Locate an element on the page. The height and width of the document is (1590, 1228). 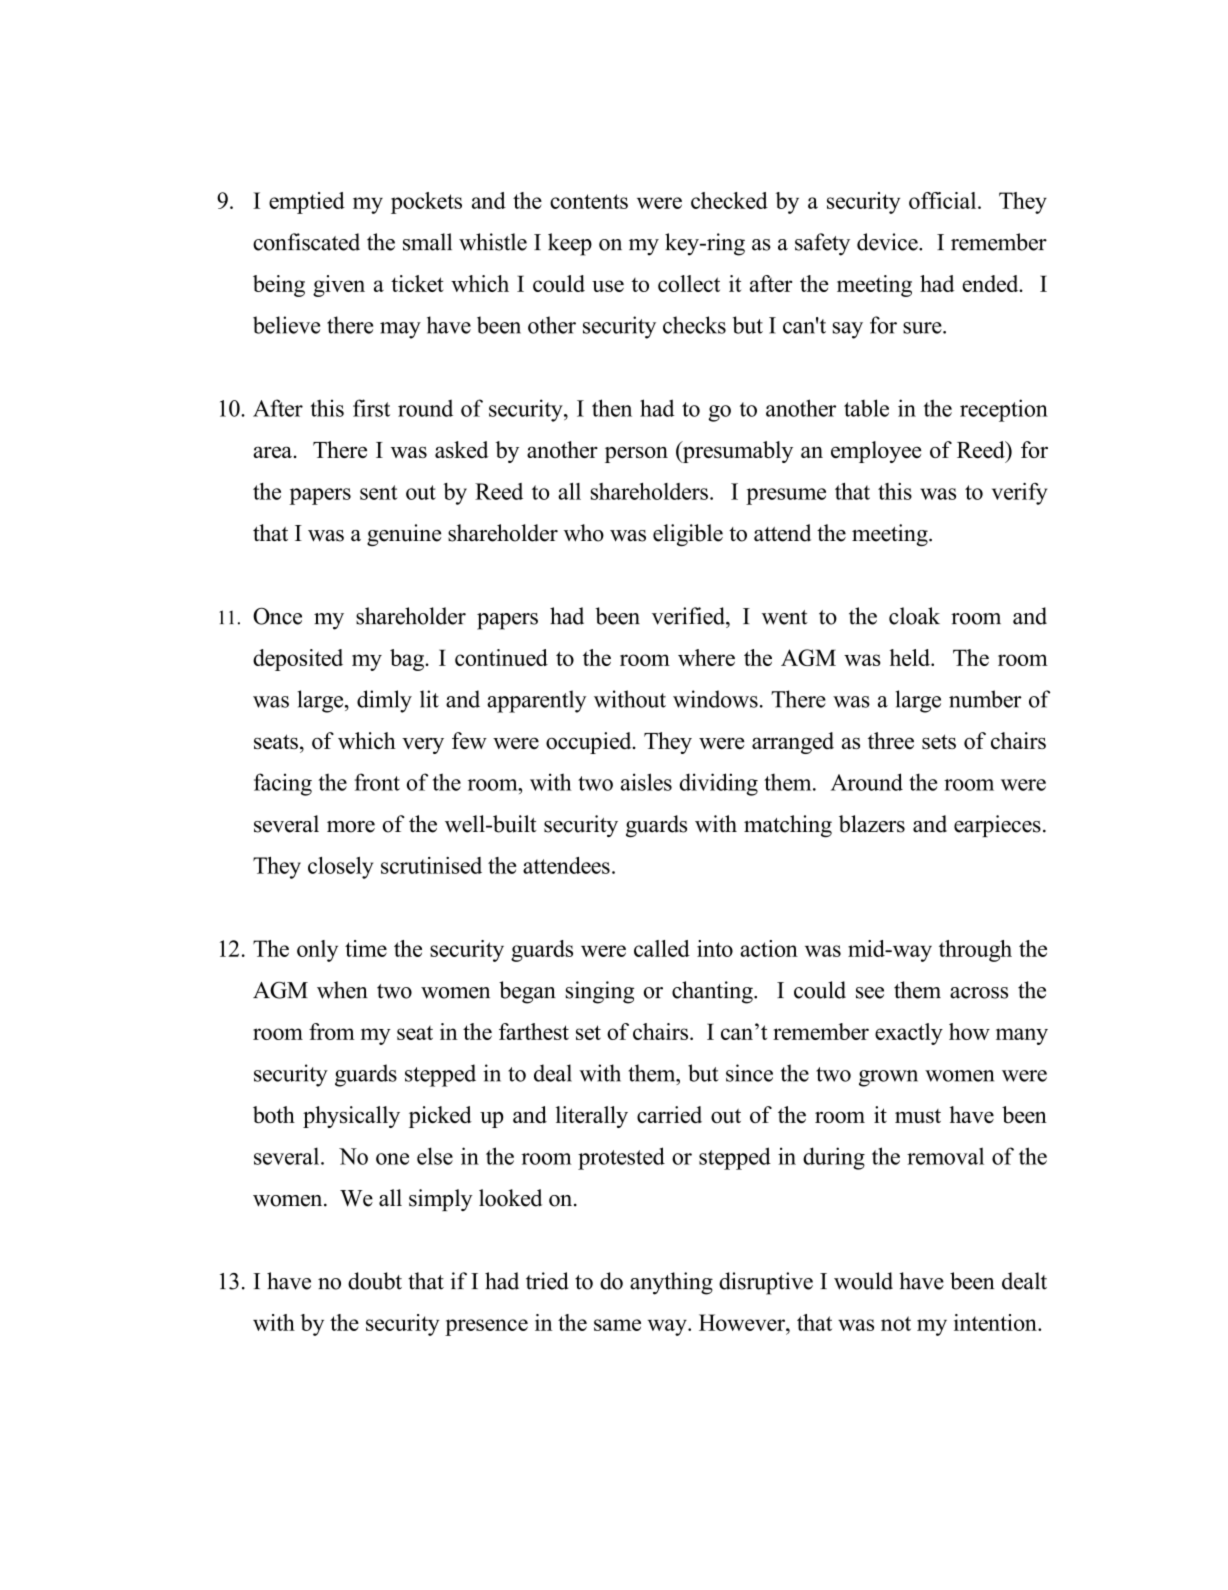
first is located at coordinates (371, 408).
